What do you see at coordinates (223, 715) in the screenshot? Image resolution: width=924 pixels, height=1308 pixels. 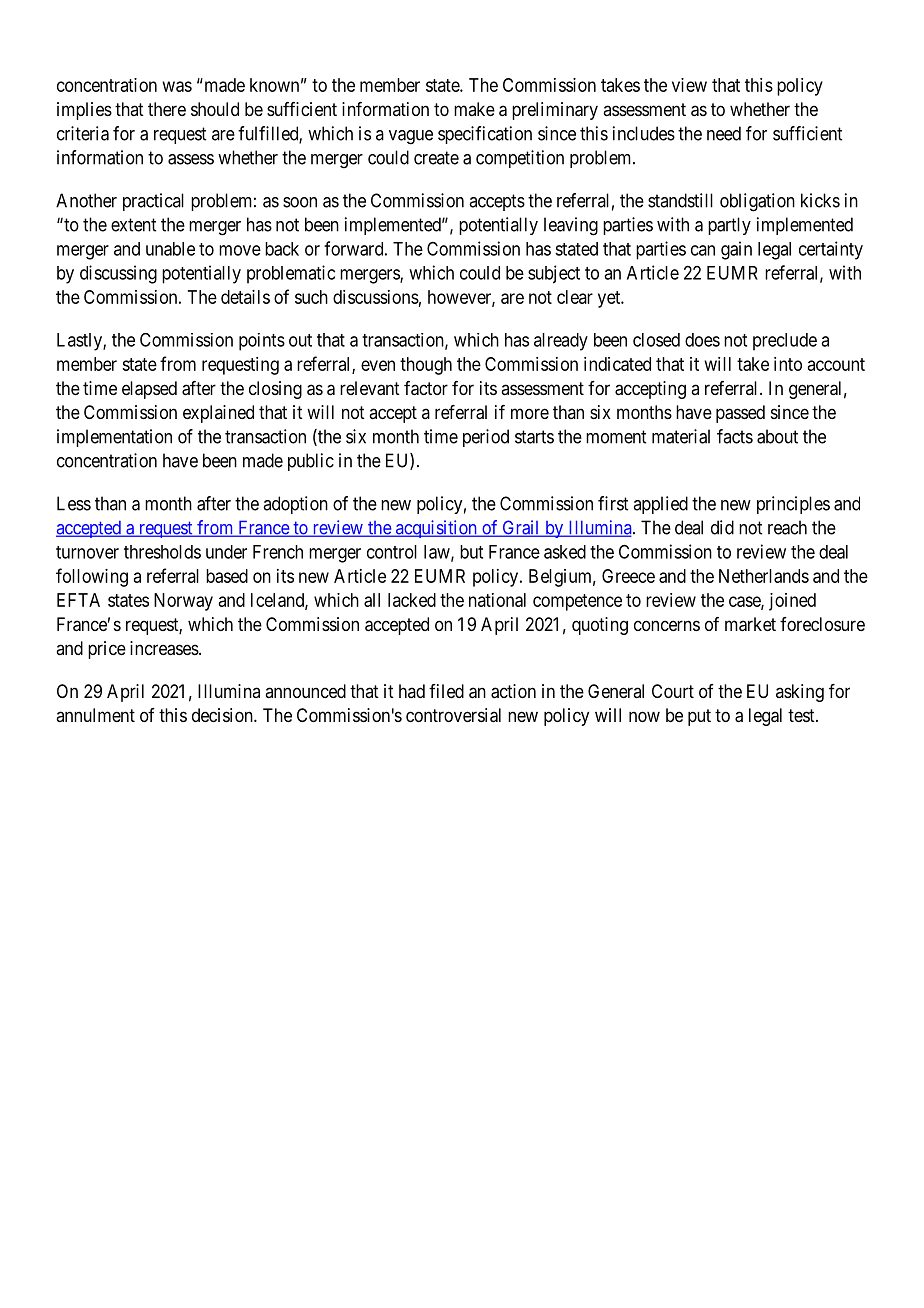 I see `decision` at bounding box center [223, 715].
